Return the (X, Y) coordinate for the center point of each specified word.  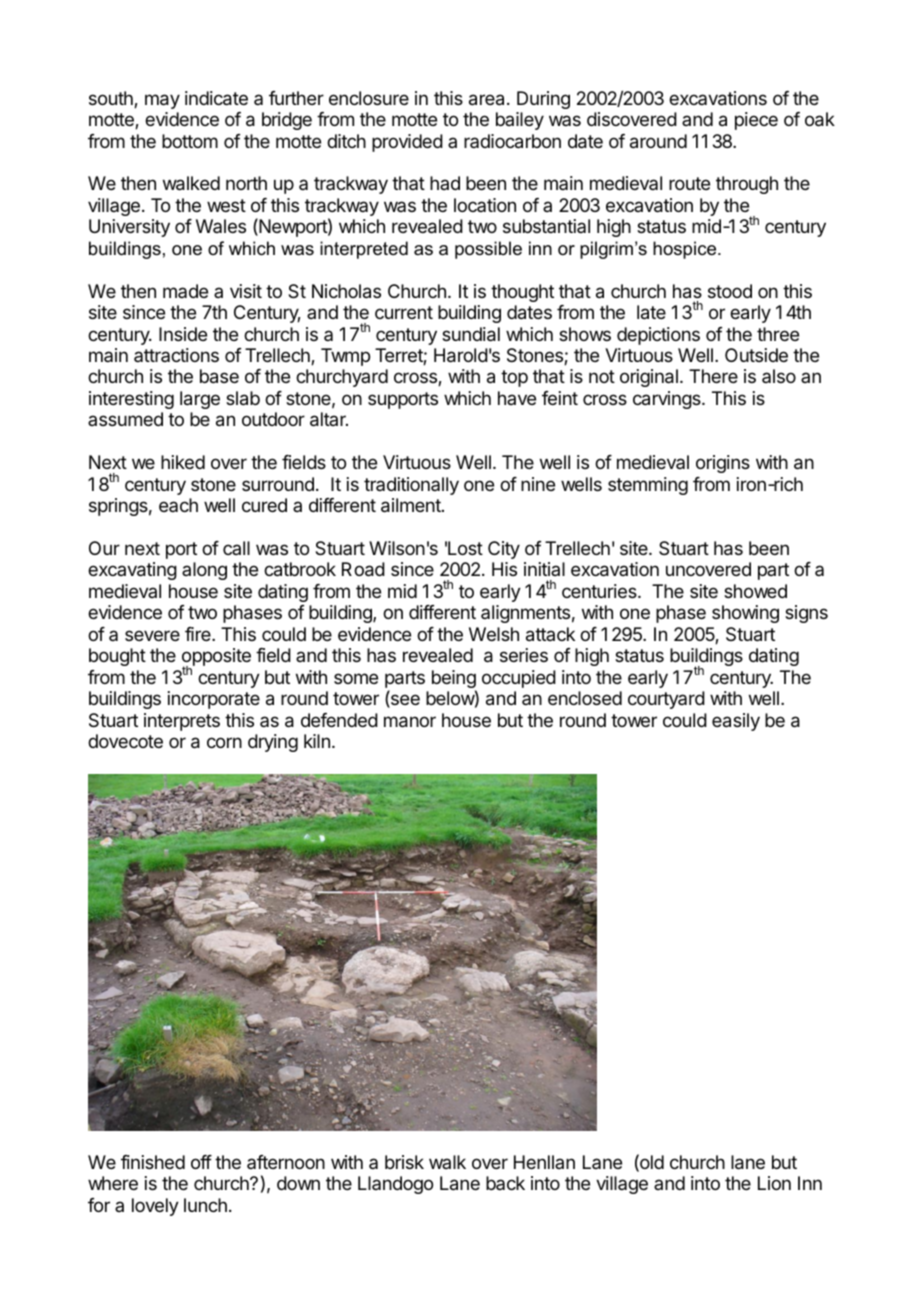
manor (410, 722)
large (200, 400)
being (454, 680)
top (514, 378)
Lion (774, 1183)
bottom (190, 141)
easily (736, 722)
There (713, 376)
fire (199, 634)
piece (756, 121)
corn (224, 742)
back (505, 1183)
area (486, 100)
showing (745, 614)
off (201, 1162)
